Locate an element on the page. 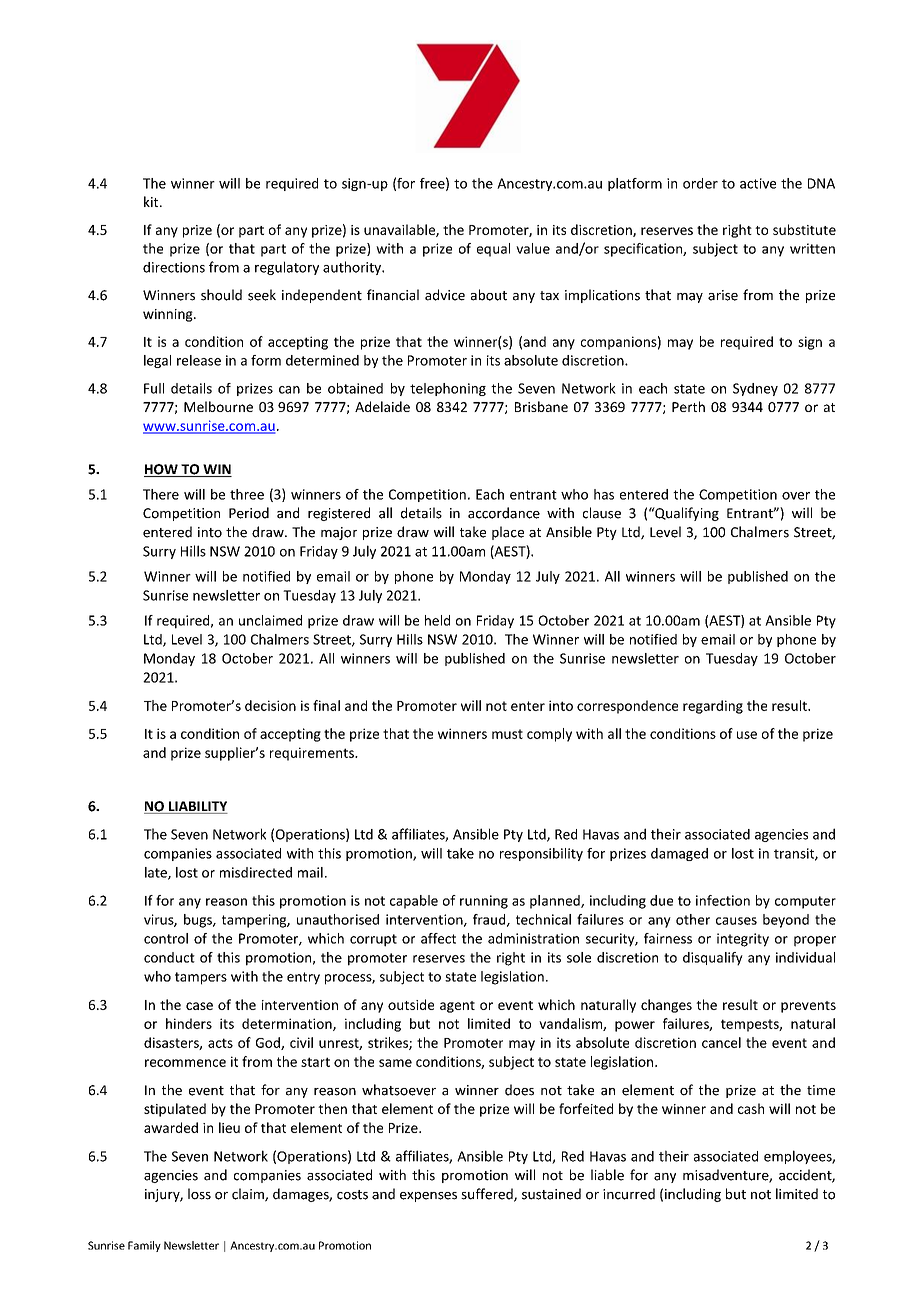 The height and width of the document is (1308, 924). Period is located at coordinates (249, 513).
